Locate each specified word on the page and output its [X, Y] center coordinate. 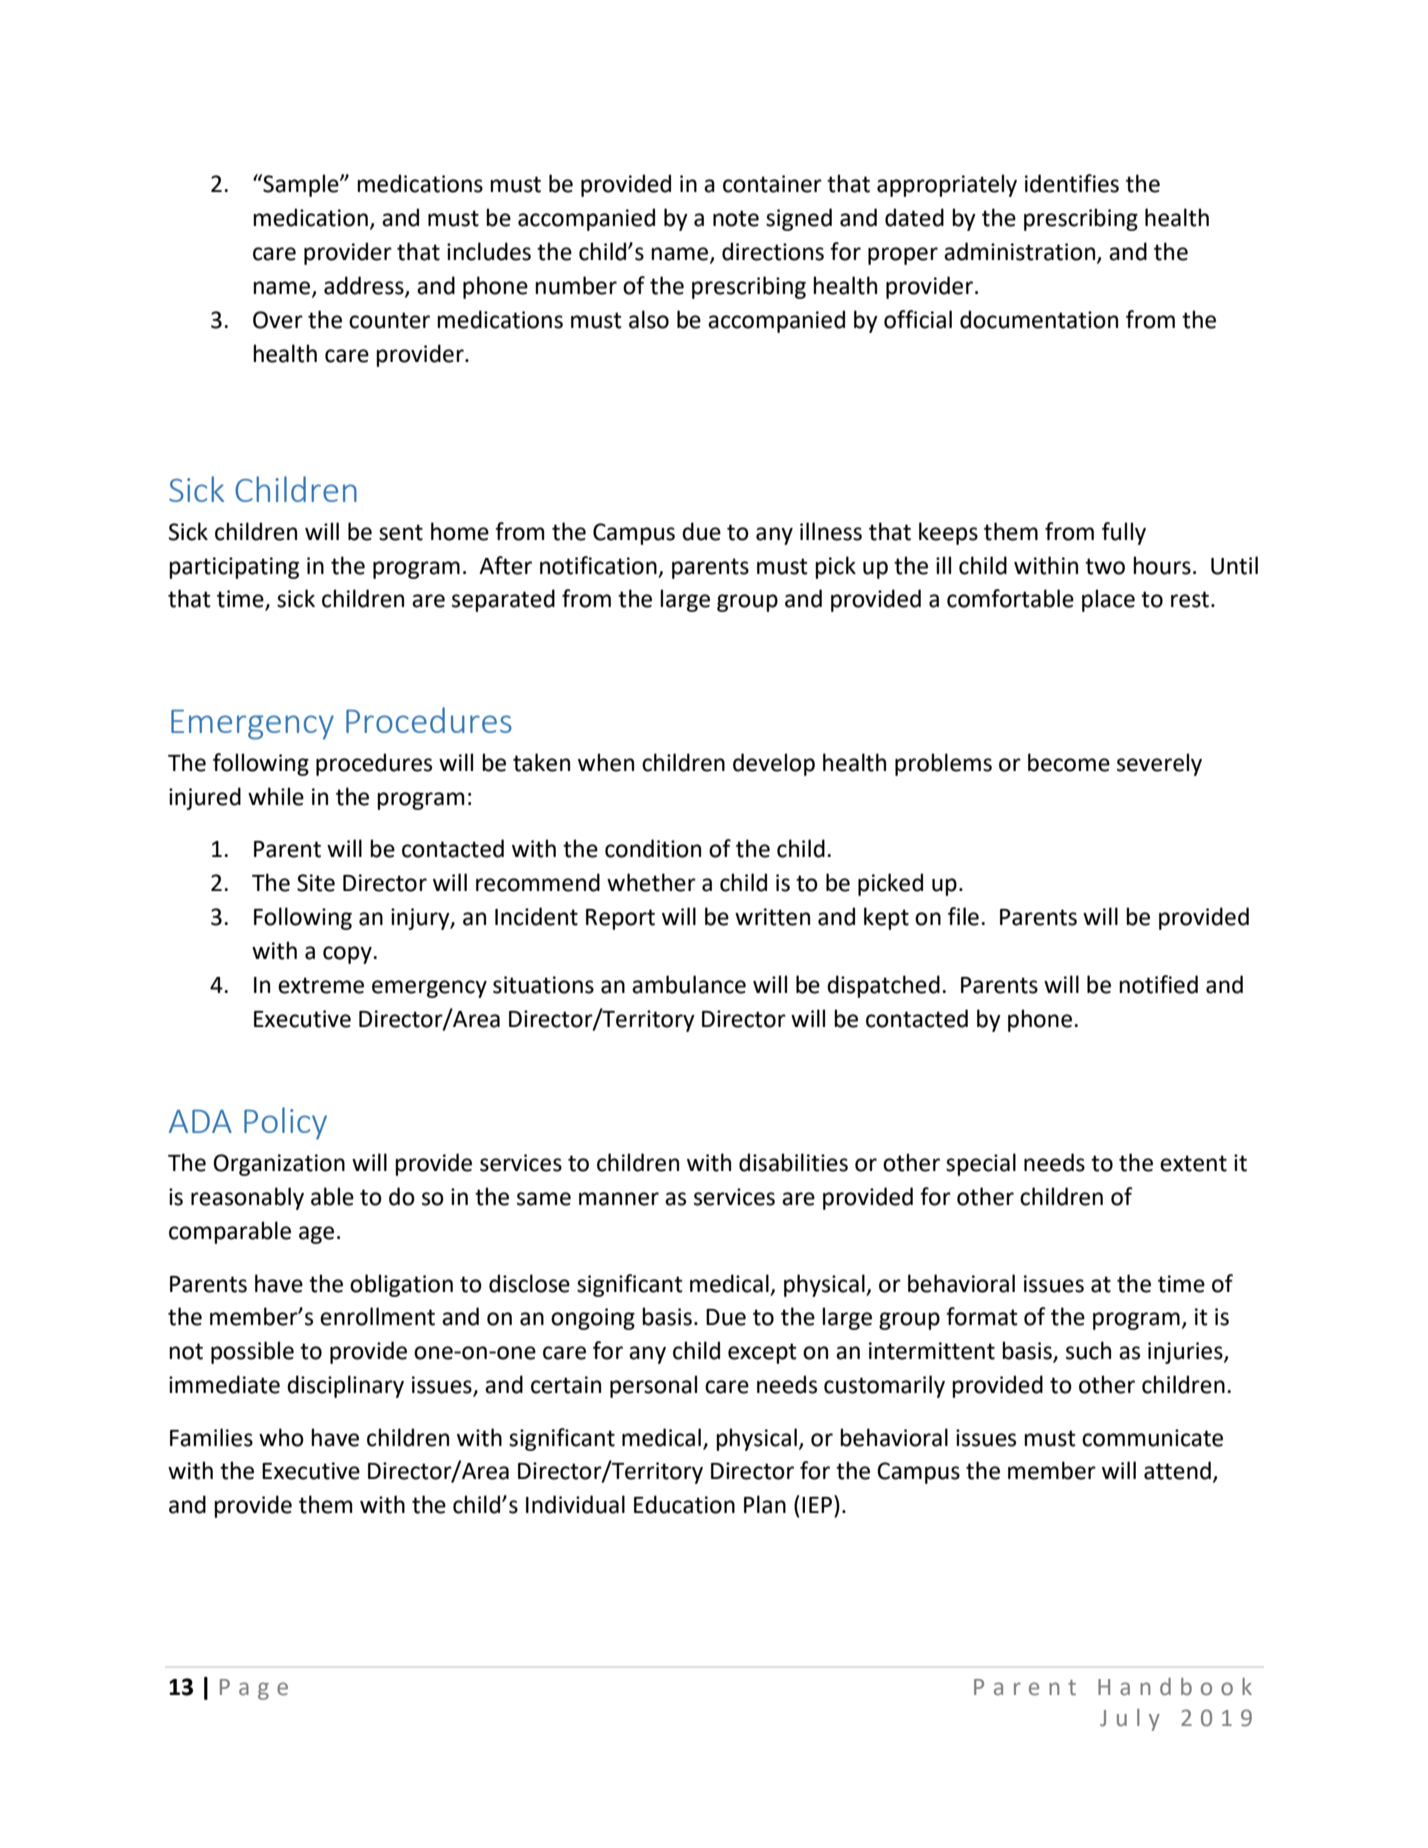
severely [1159, 764]
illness [831, 531]
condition [653, 848]
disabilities [793, 1162]
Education [684, 1504]
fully [1124, 533]
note [736, 218]
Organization [279, 1165]
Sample [301, 185]
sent [401, 532]
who [281, 1437]
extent [1193, 1163]
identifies [1072, 183]
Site [316, 883]
